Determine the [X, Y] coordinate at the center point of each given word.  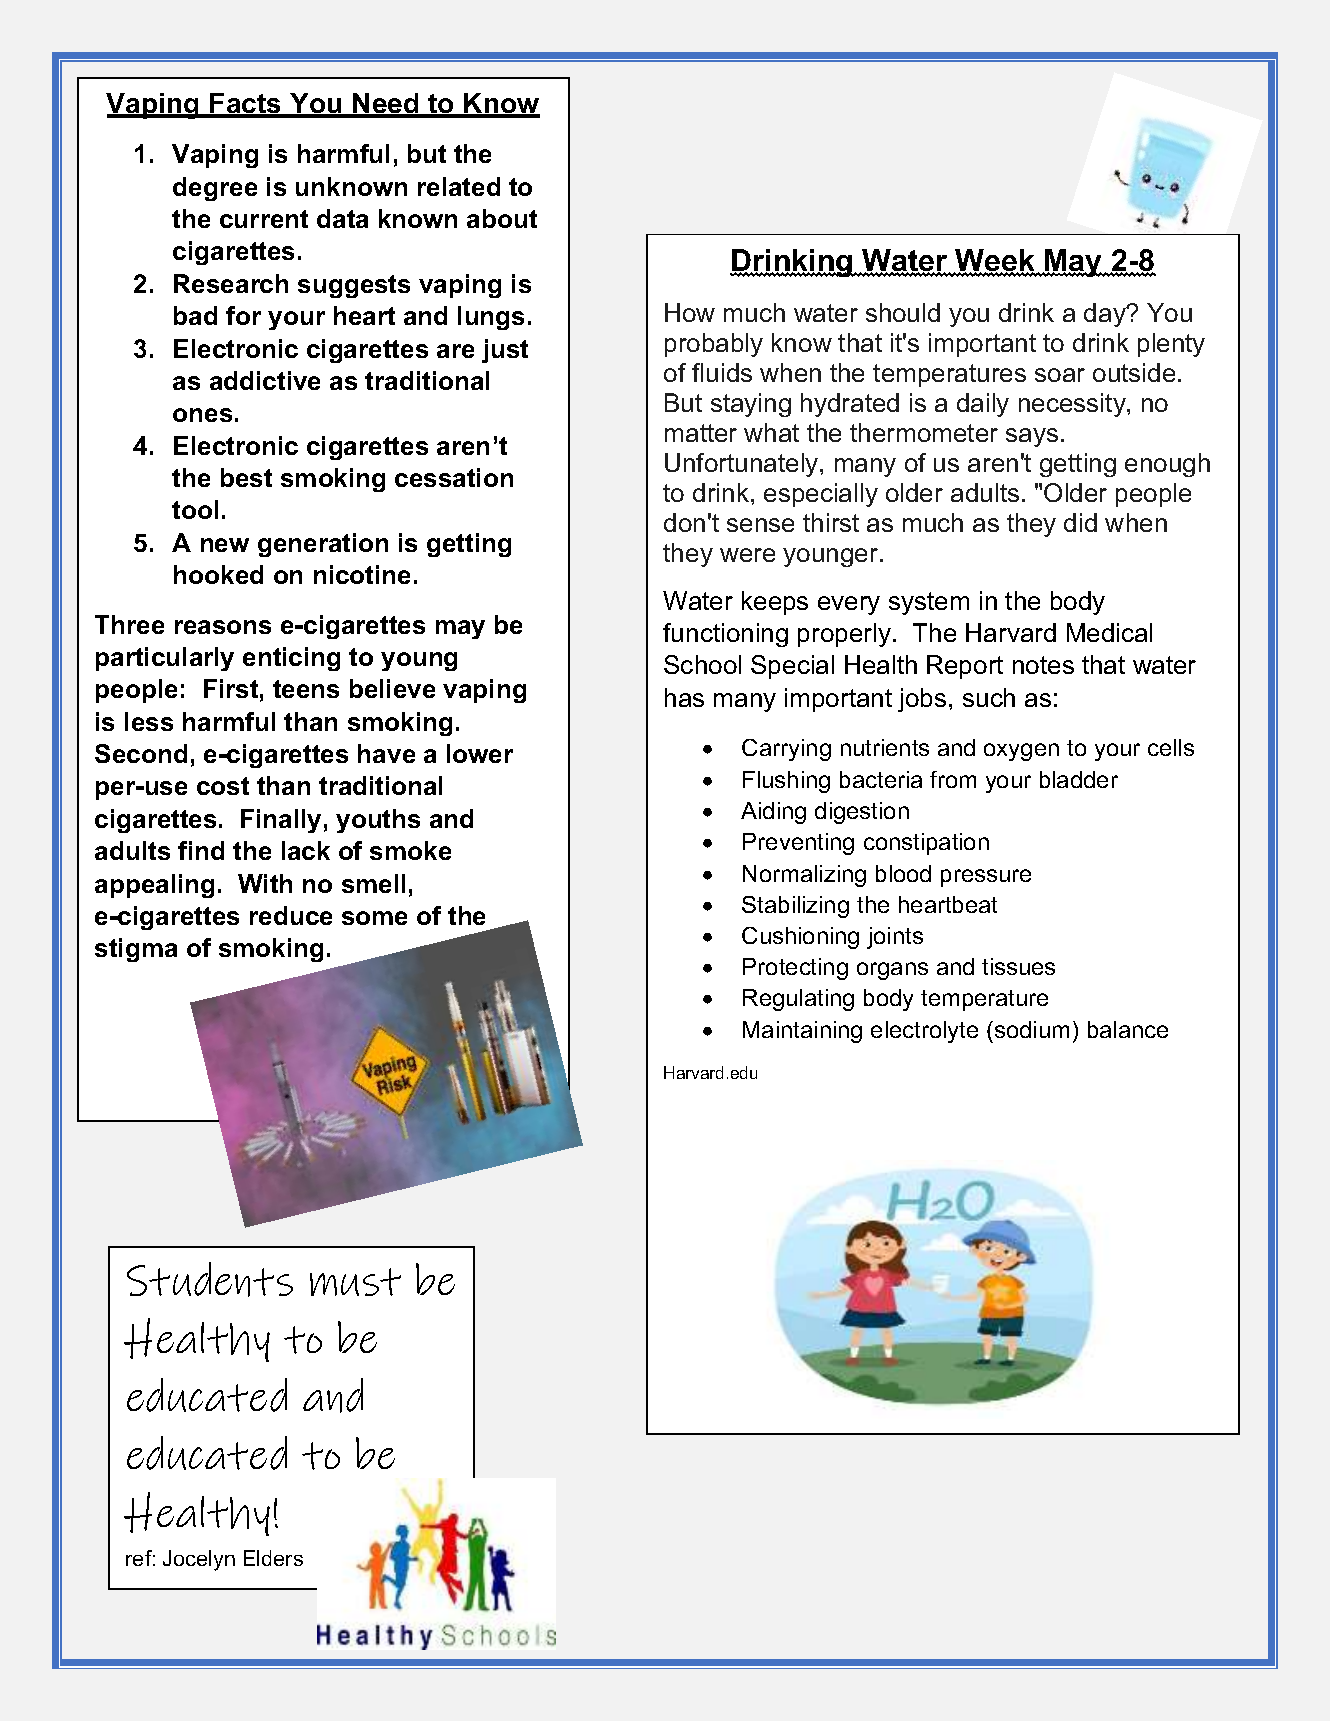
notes [1043, 665]
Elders [273, 1558]
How [690, 312]
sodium [1032, 1029]
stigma [136, 950]
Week [995, 262]
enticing [291, 659]
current [264, 219]
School [702, 664]
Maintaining [802, 1032]
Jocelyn [199, 1560]
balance [1128, 1029]
